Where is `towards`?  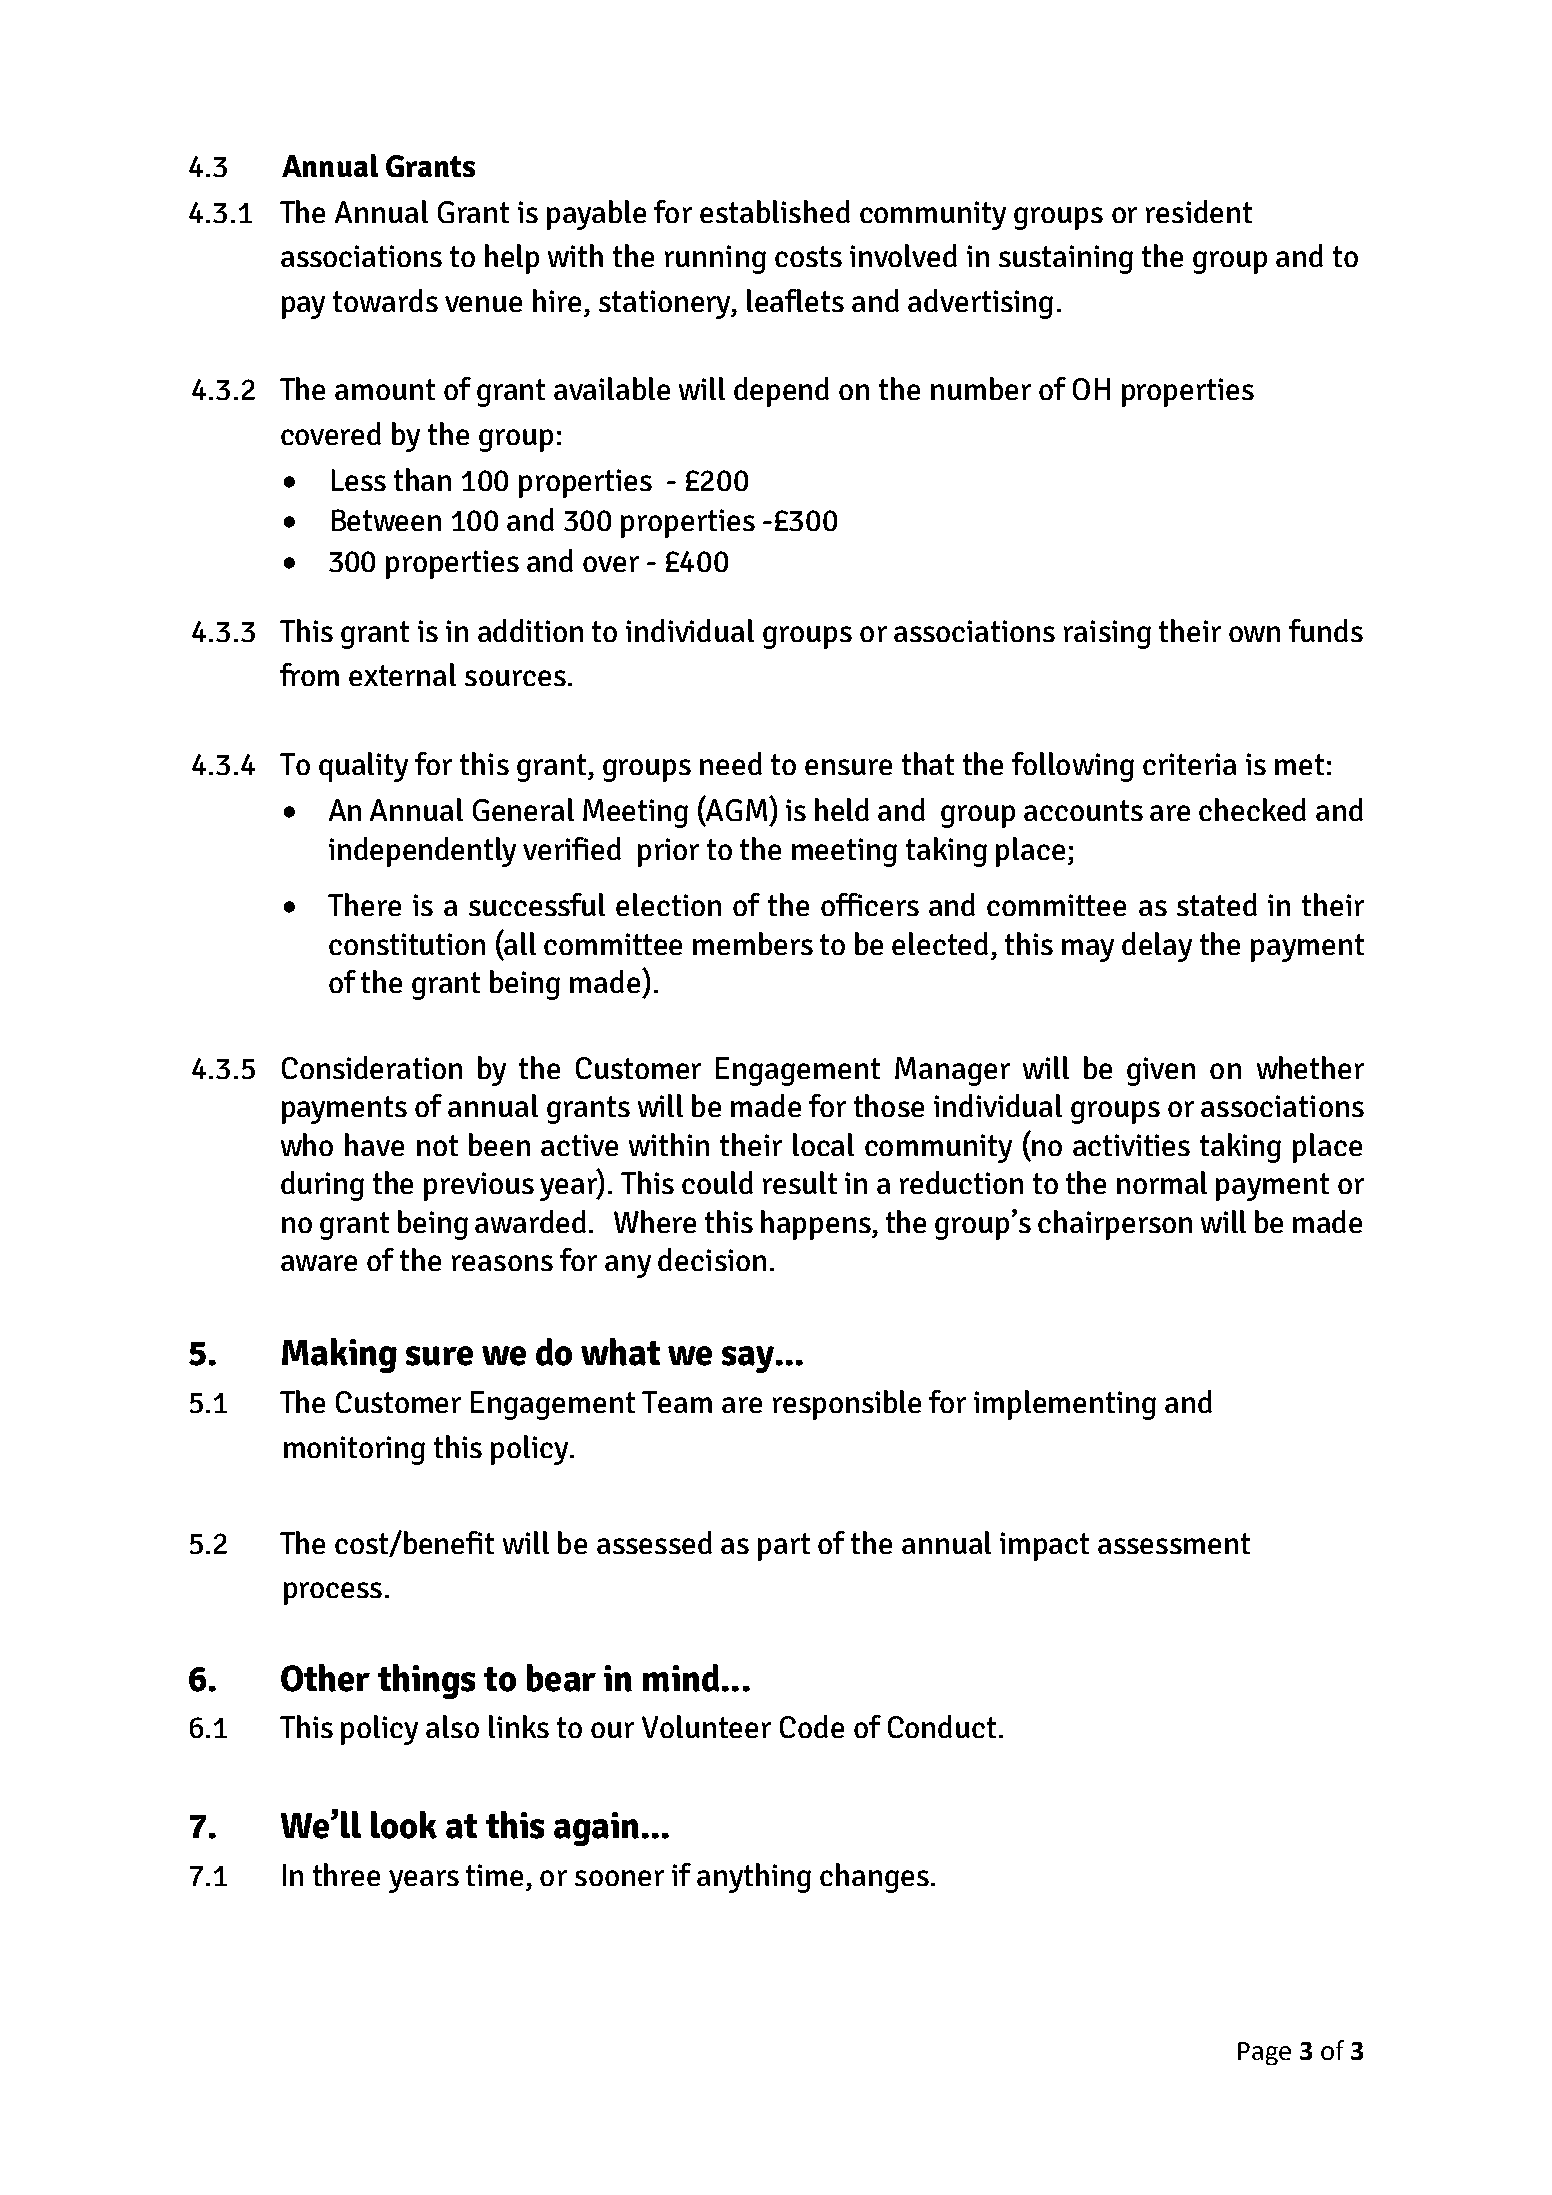
towards is located at coordinates (385, 300).
